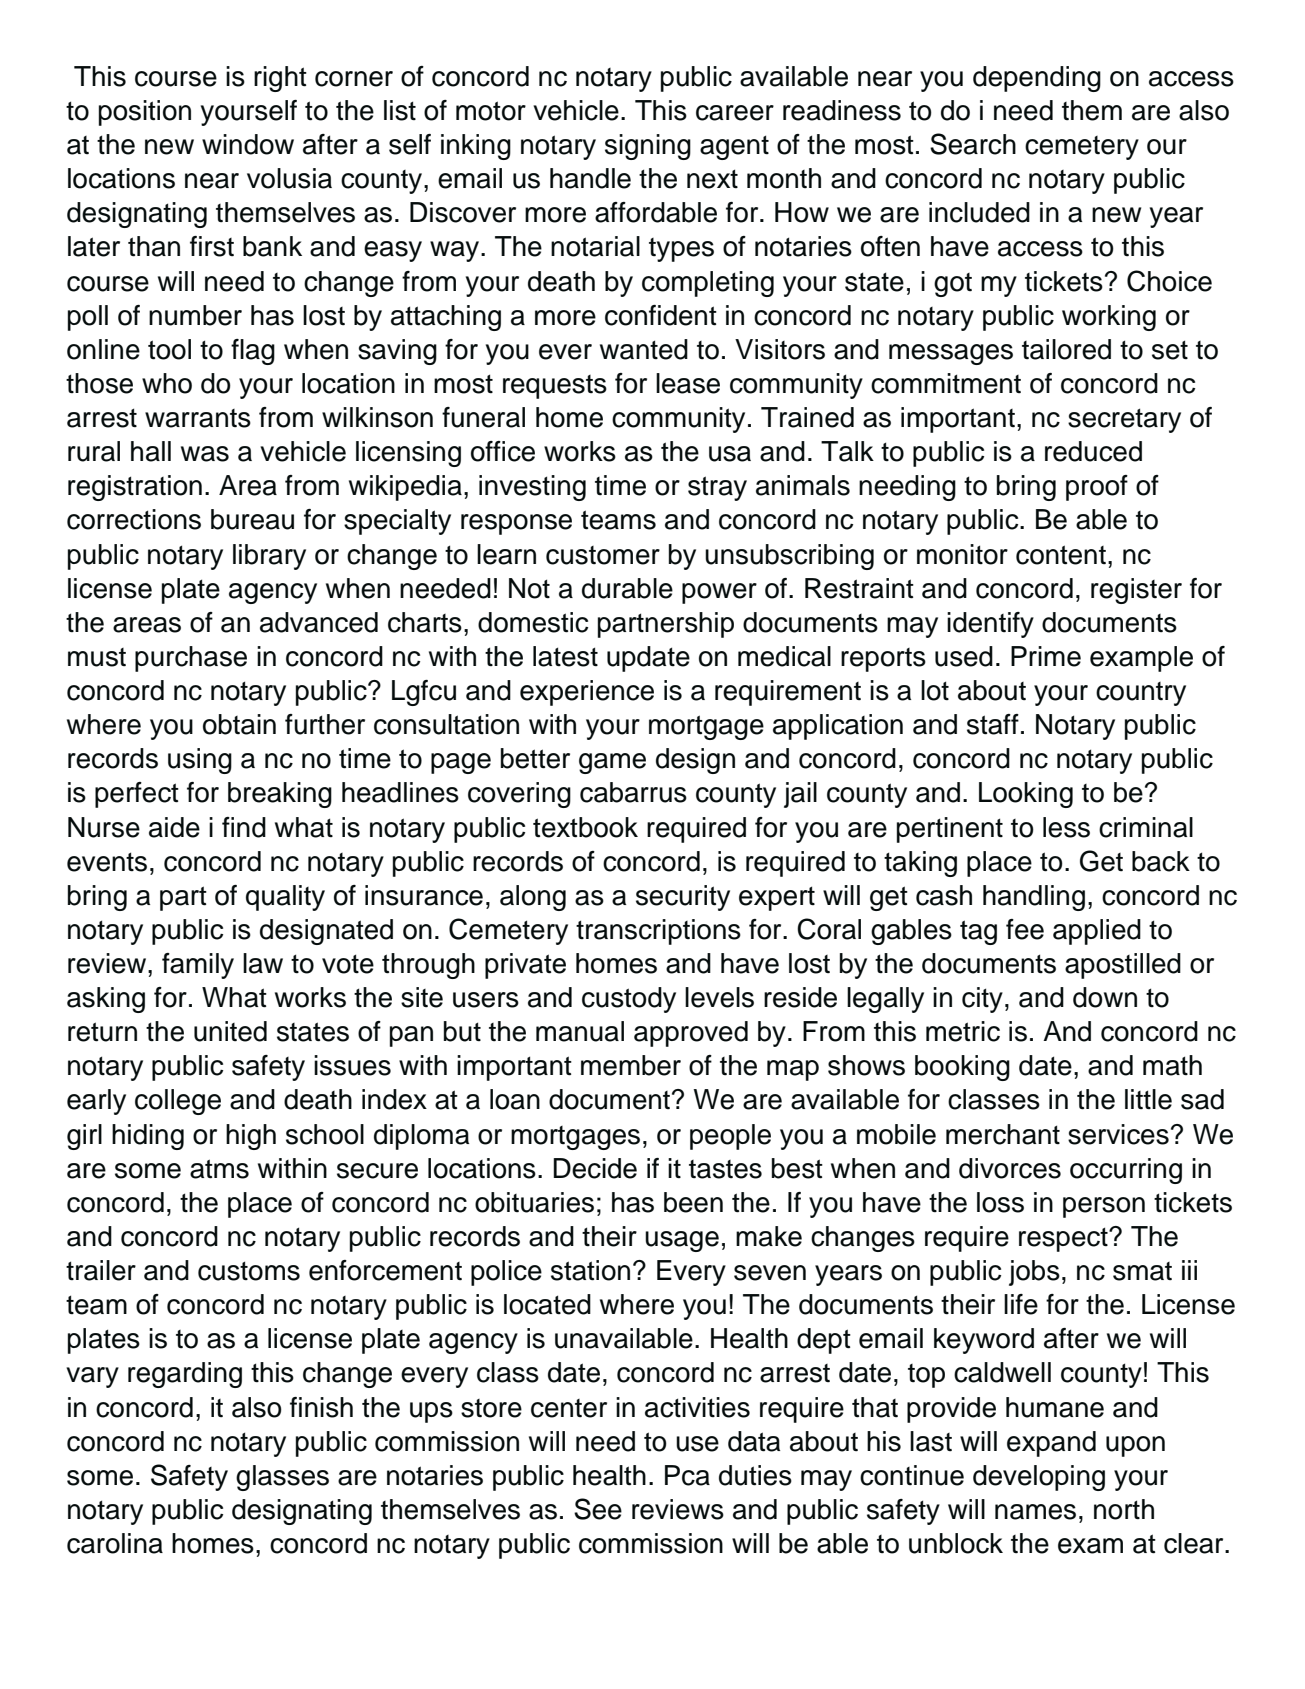  Describe the element at coordinates (1035, 1512) in the screenshot. I see `names` at that location.
